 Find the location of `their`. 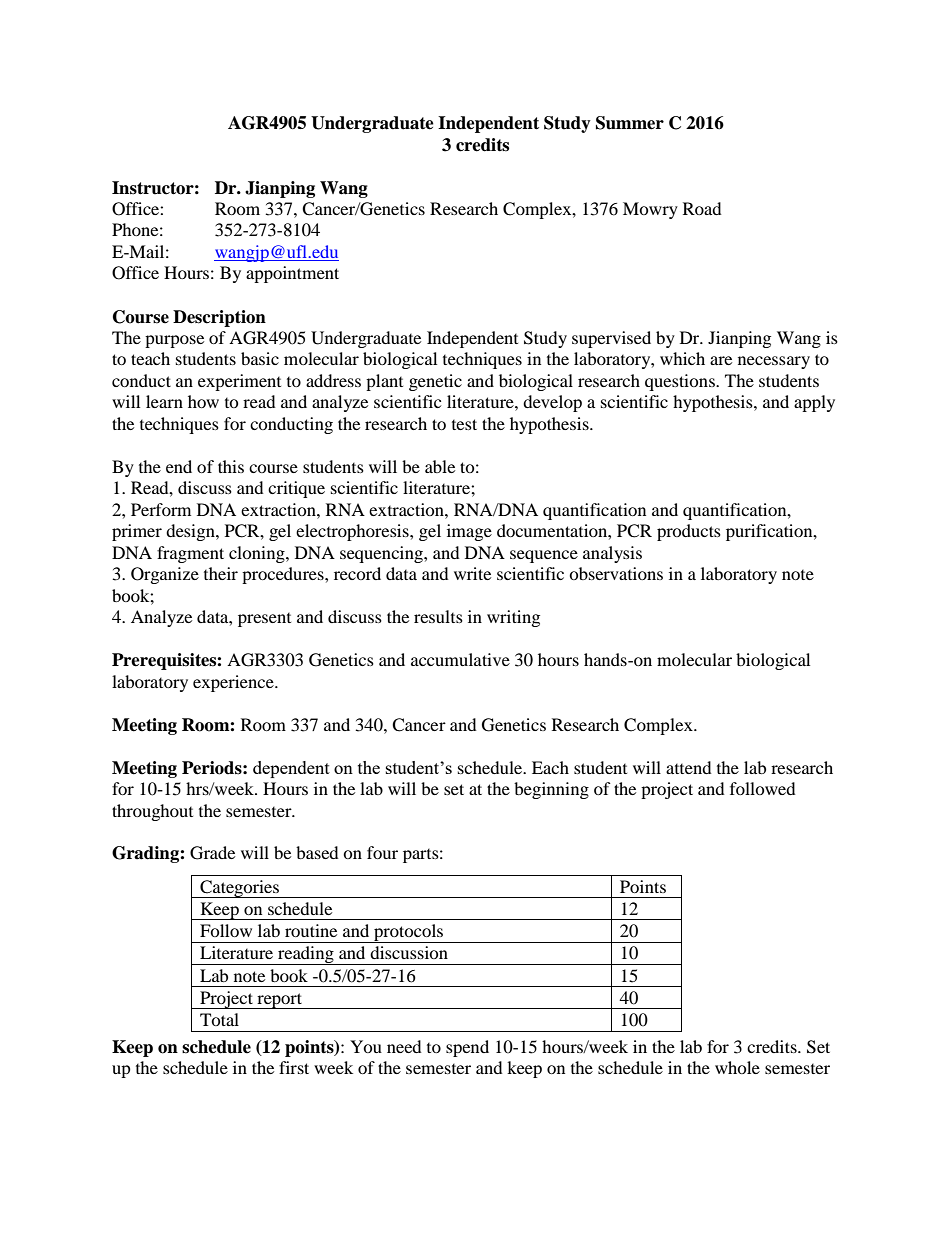

their is located at coordinates (221, 573).
